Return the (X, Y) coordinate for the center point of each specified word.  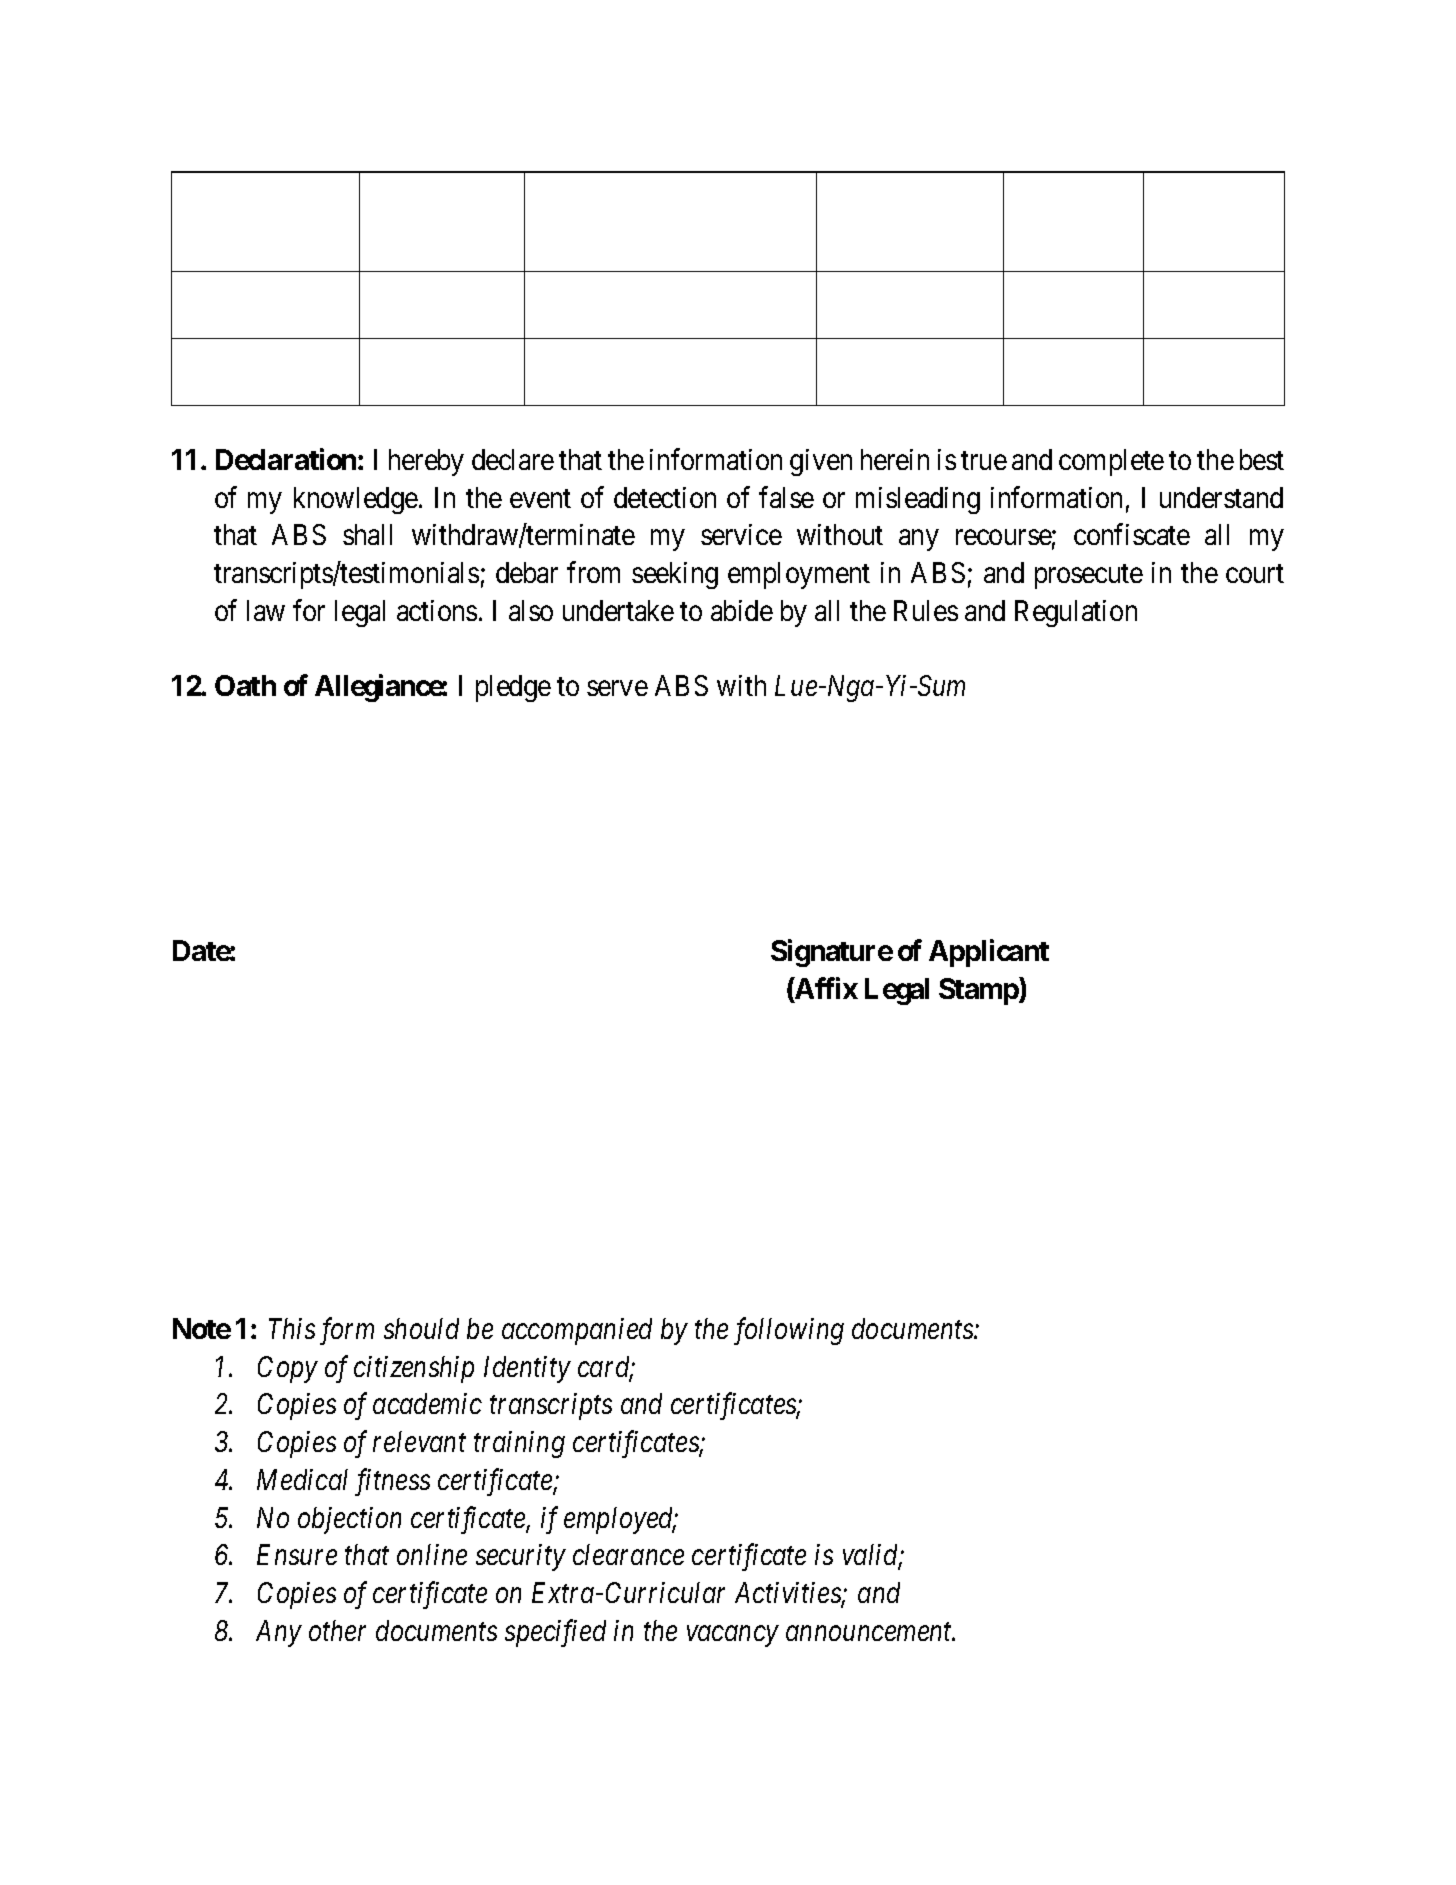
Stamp (979, 991)
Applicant (989, 953)
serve (617, 688)
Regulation (1076, 613)
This (292, 1328)
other (337, 1630)
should (421, 1328)
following (789, 1331)
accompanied (577, 1331)
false (786, 497)
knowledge (356, 500)
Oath (245, 685)
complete (1111, 462)
